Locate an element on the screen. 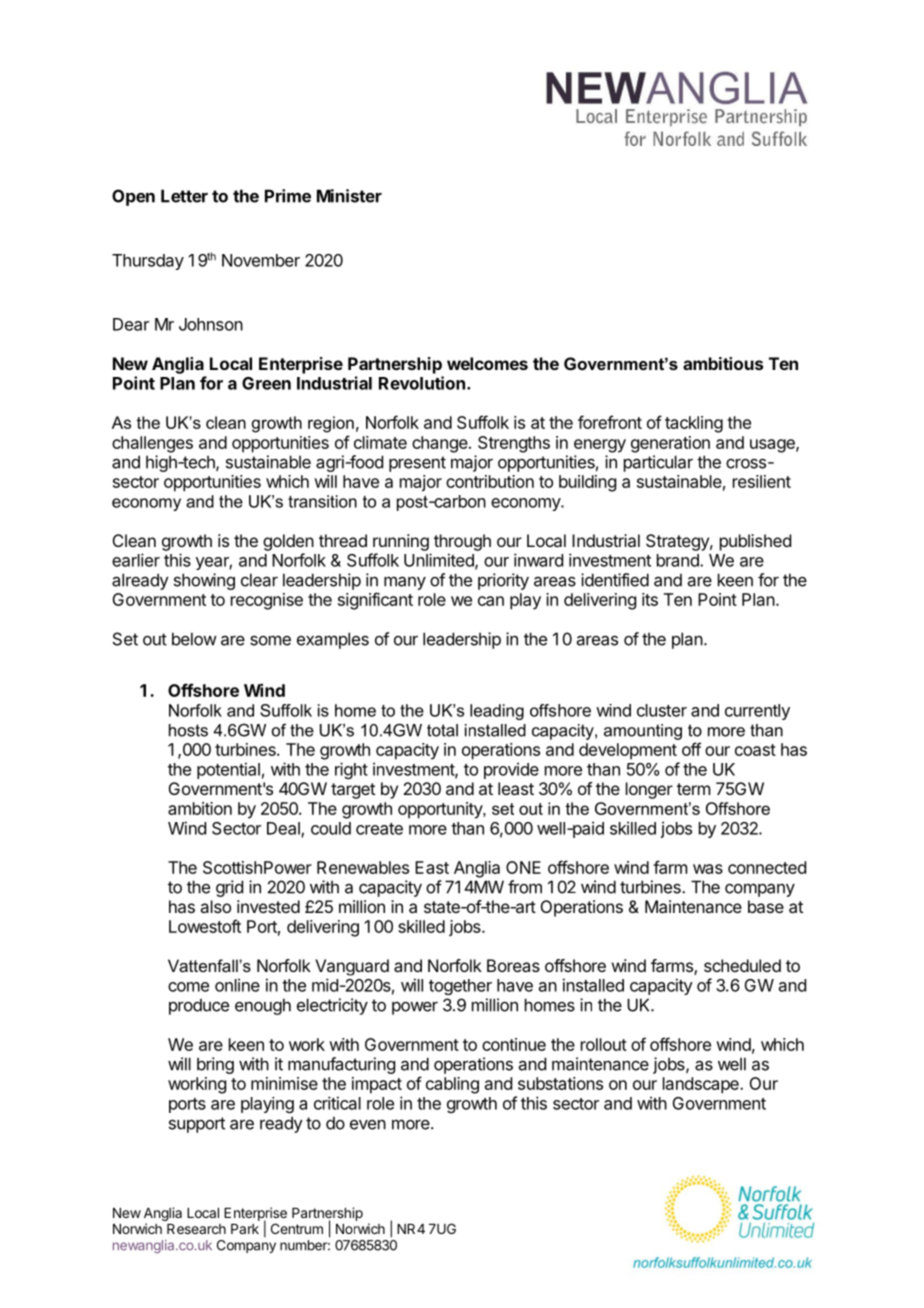  Minister is located at coordinates (349, 196).
